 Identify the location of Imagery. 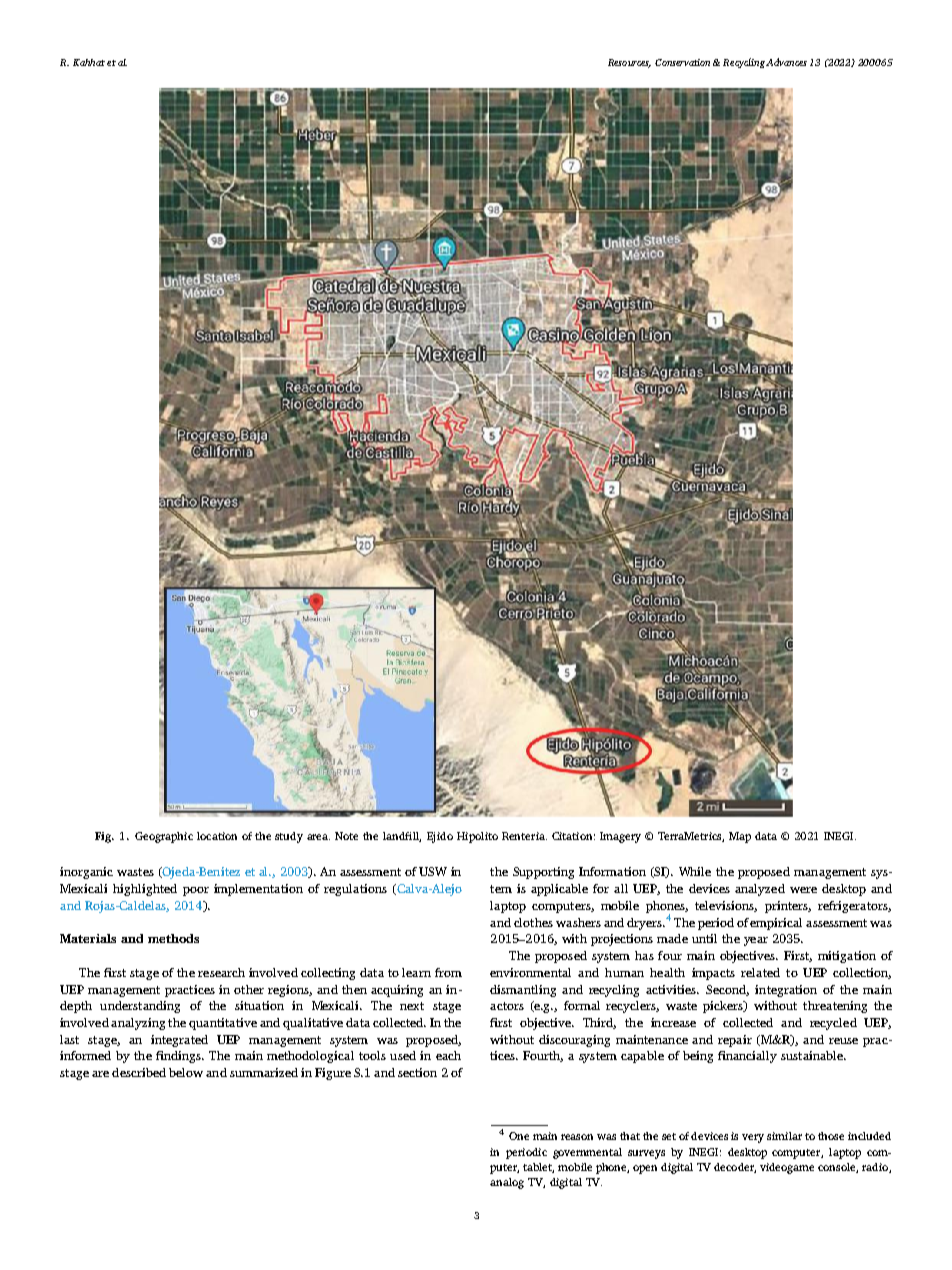
(620, 837).
